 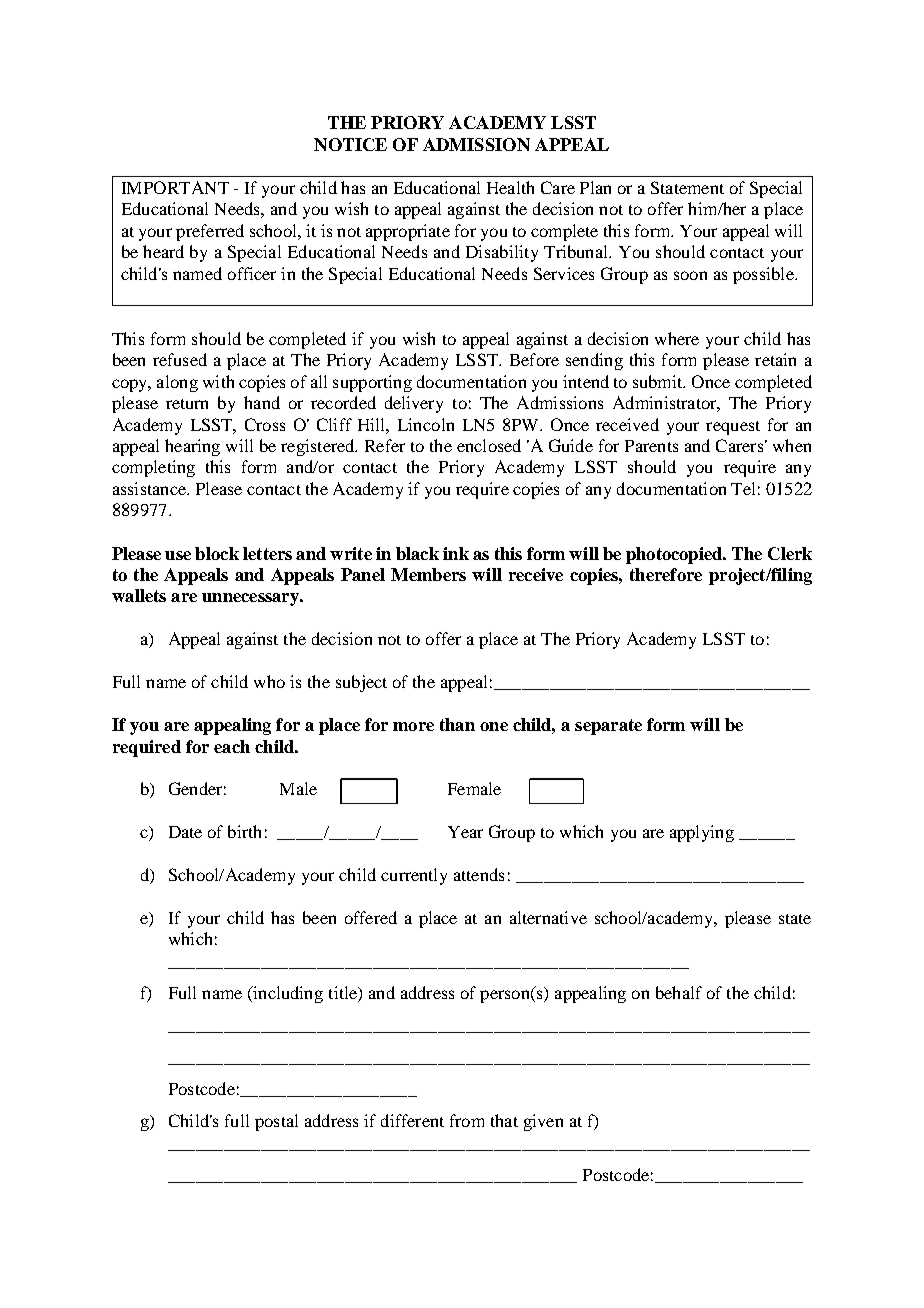 What do you see at coordinates (595, 187) in the image?
I see `Plan` at bounding box center [595, 187].
